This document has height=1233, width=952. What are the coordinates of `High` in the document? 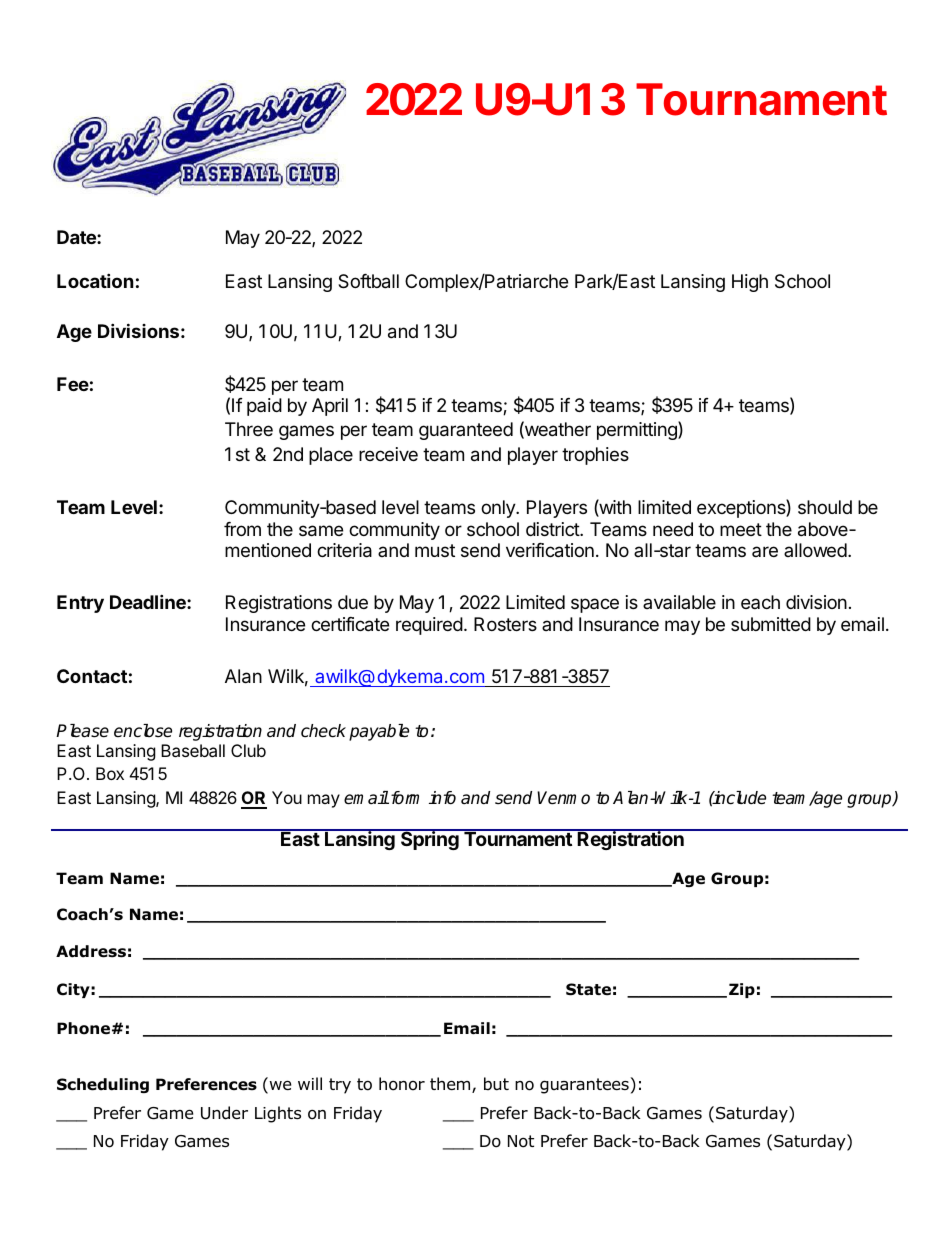 It's located at (750, 283).
